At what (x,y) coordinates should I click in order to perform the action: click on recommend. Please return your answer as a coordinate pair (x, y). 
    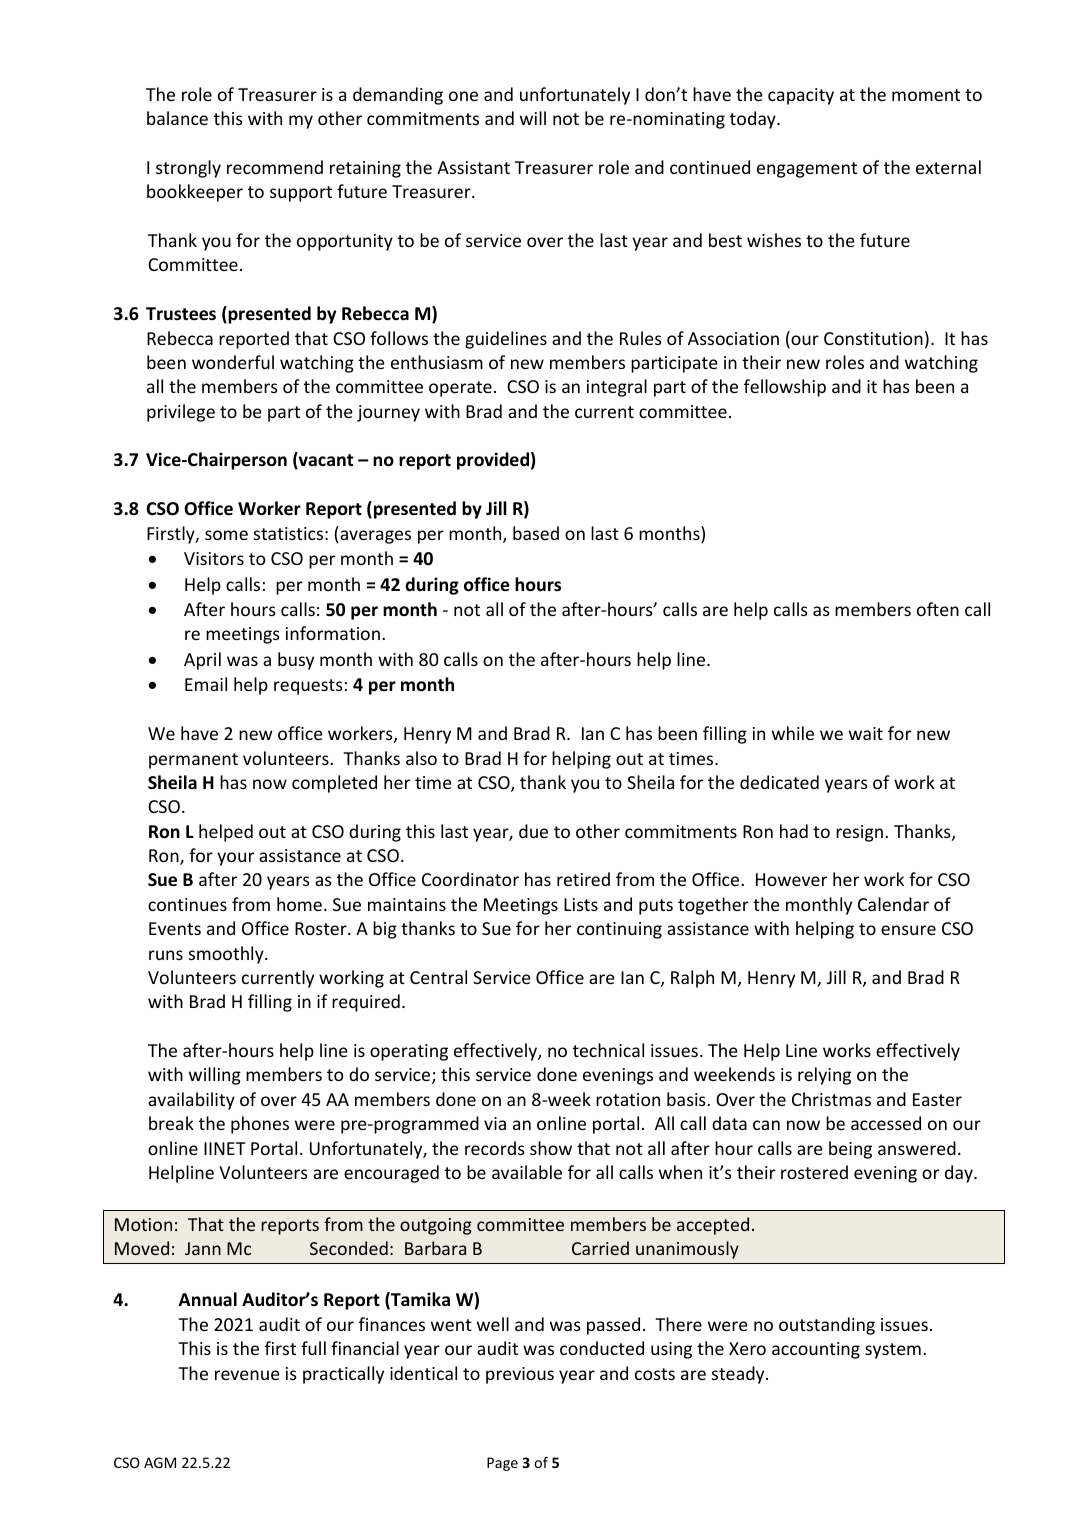
    Looking at the image, I should click on (275, 167).
